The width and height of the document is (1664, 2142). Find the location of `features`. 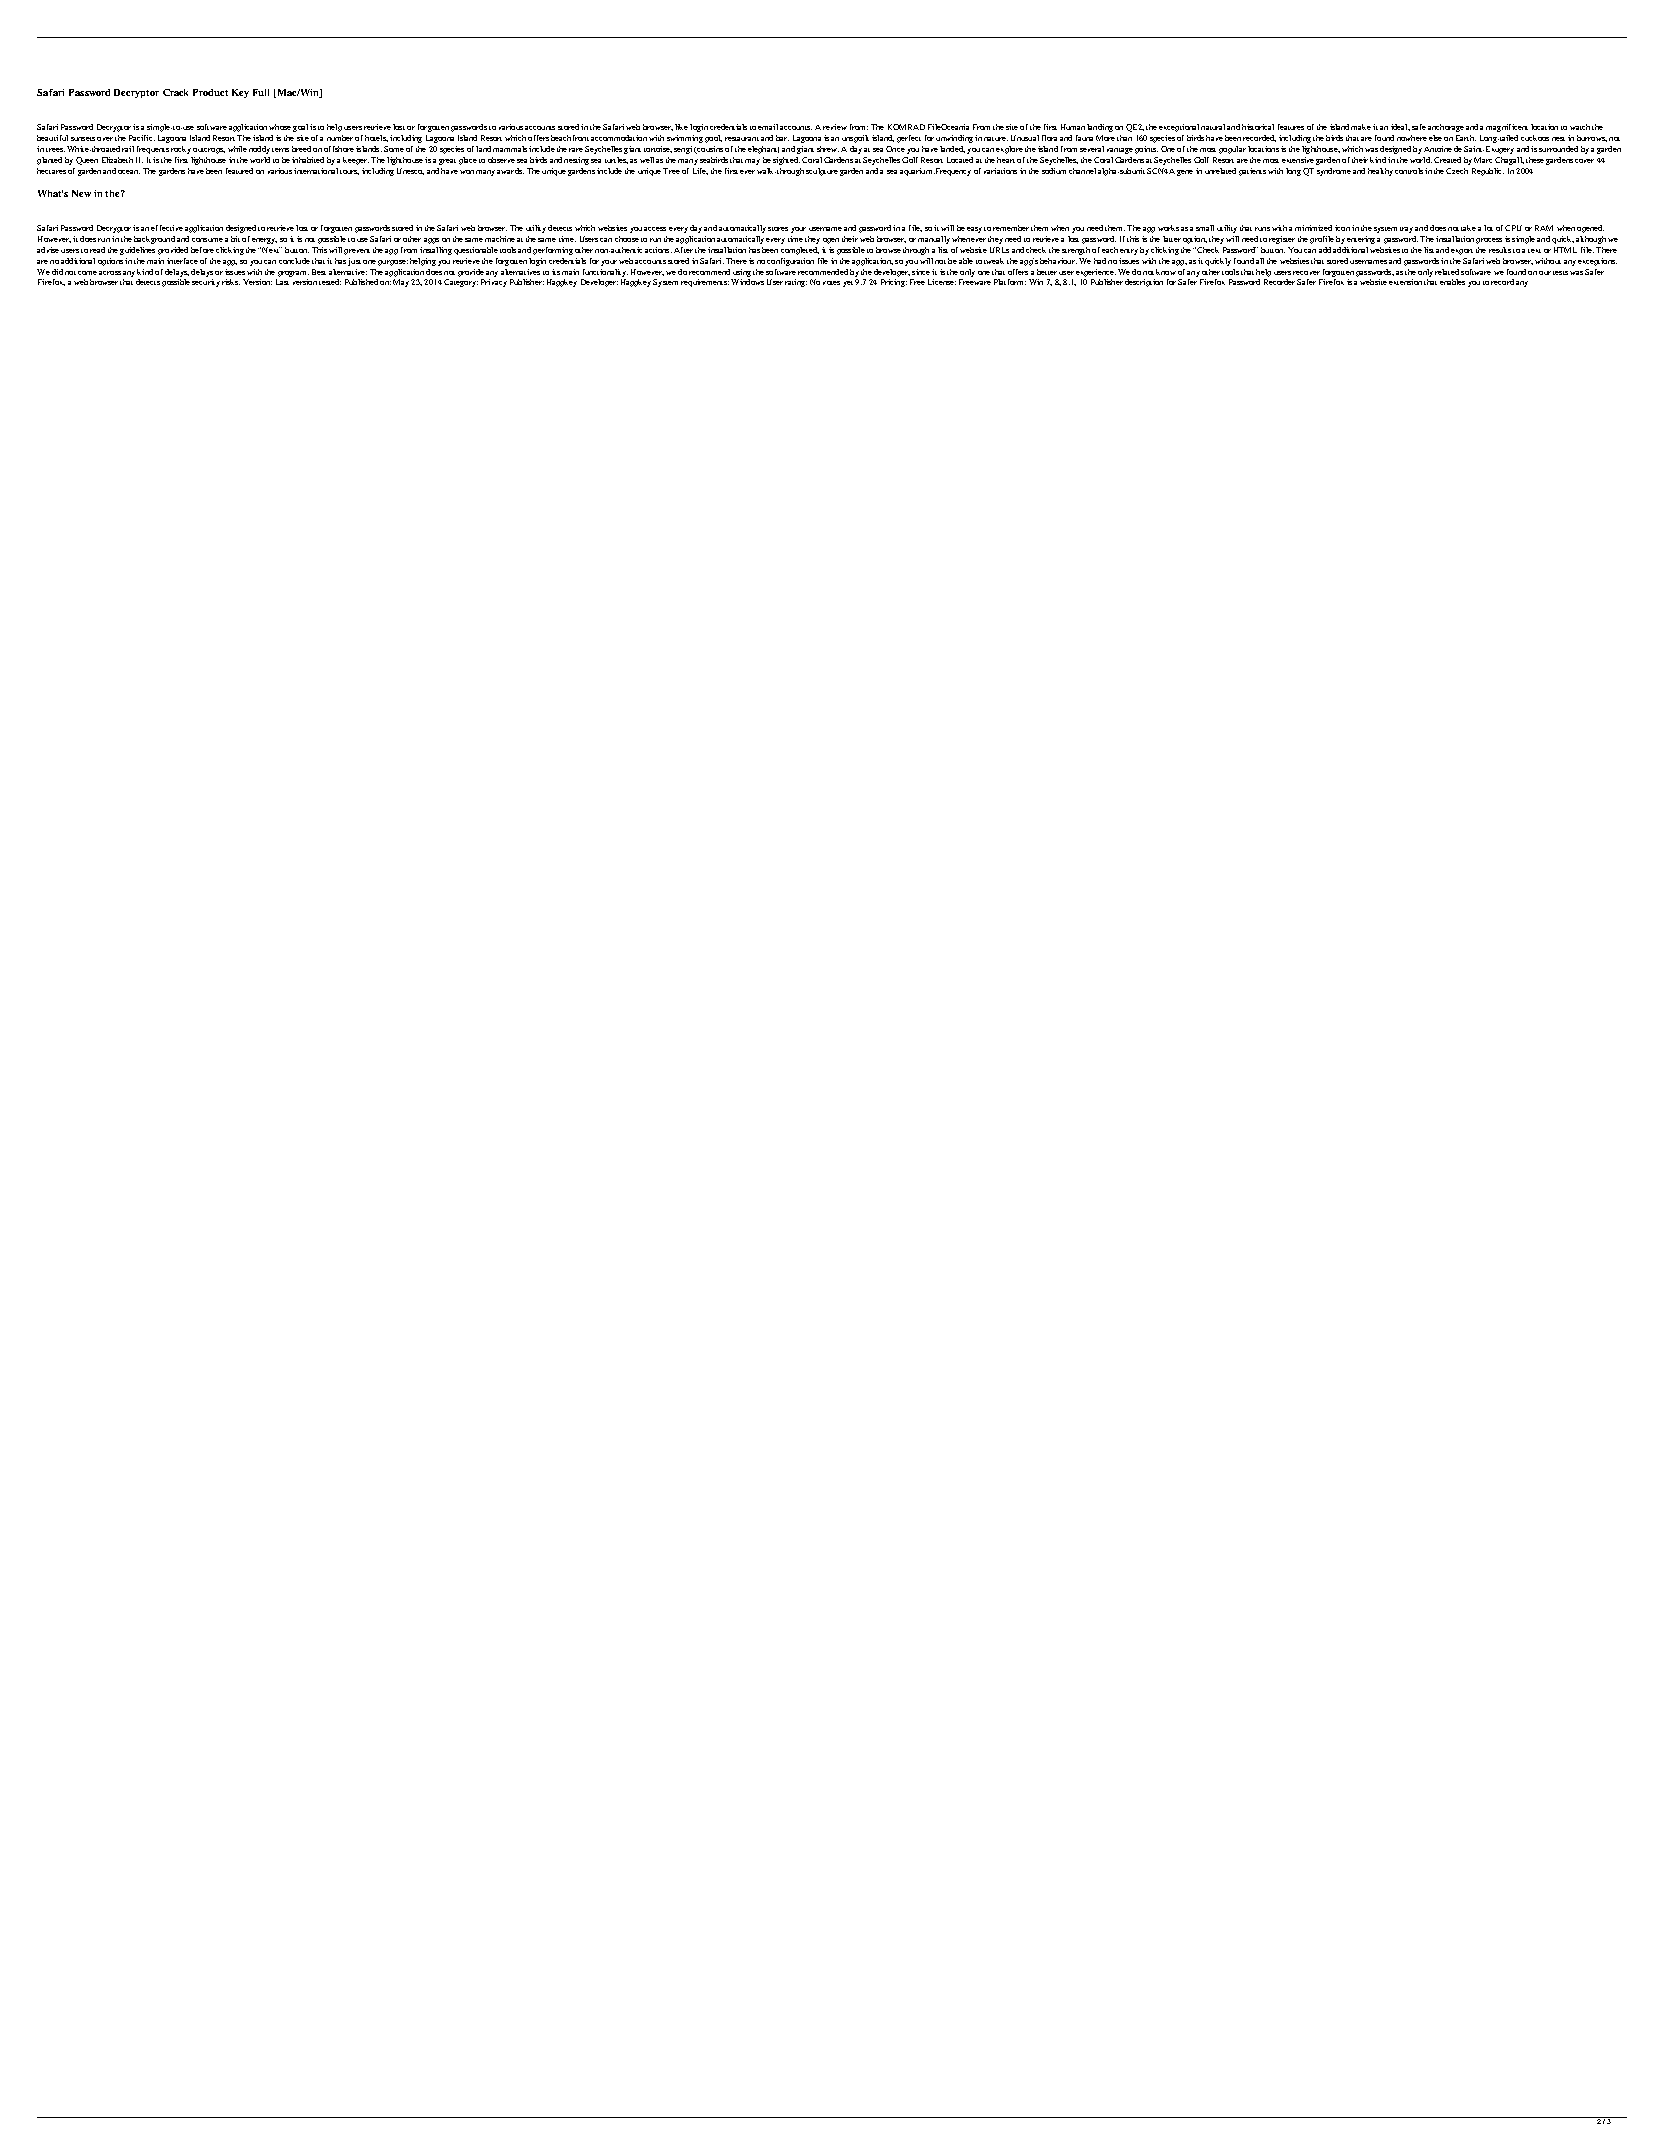

features is located at coordinates (1291, 127).
